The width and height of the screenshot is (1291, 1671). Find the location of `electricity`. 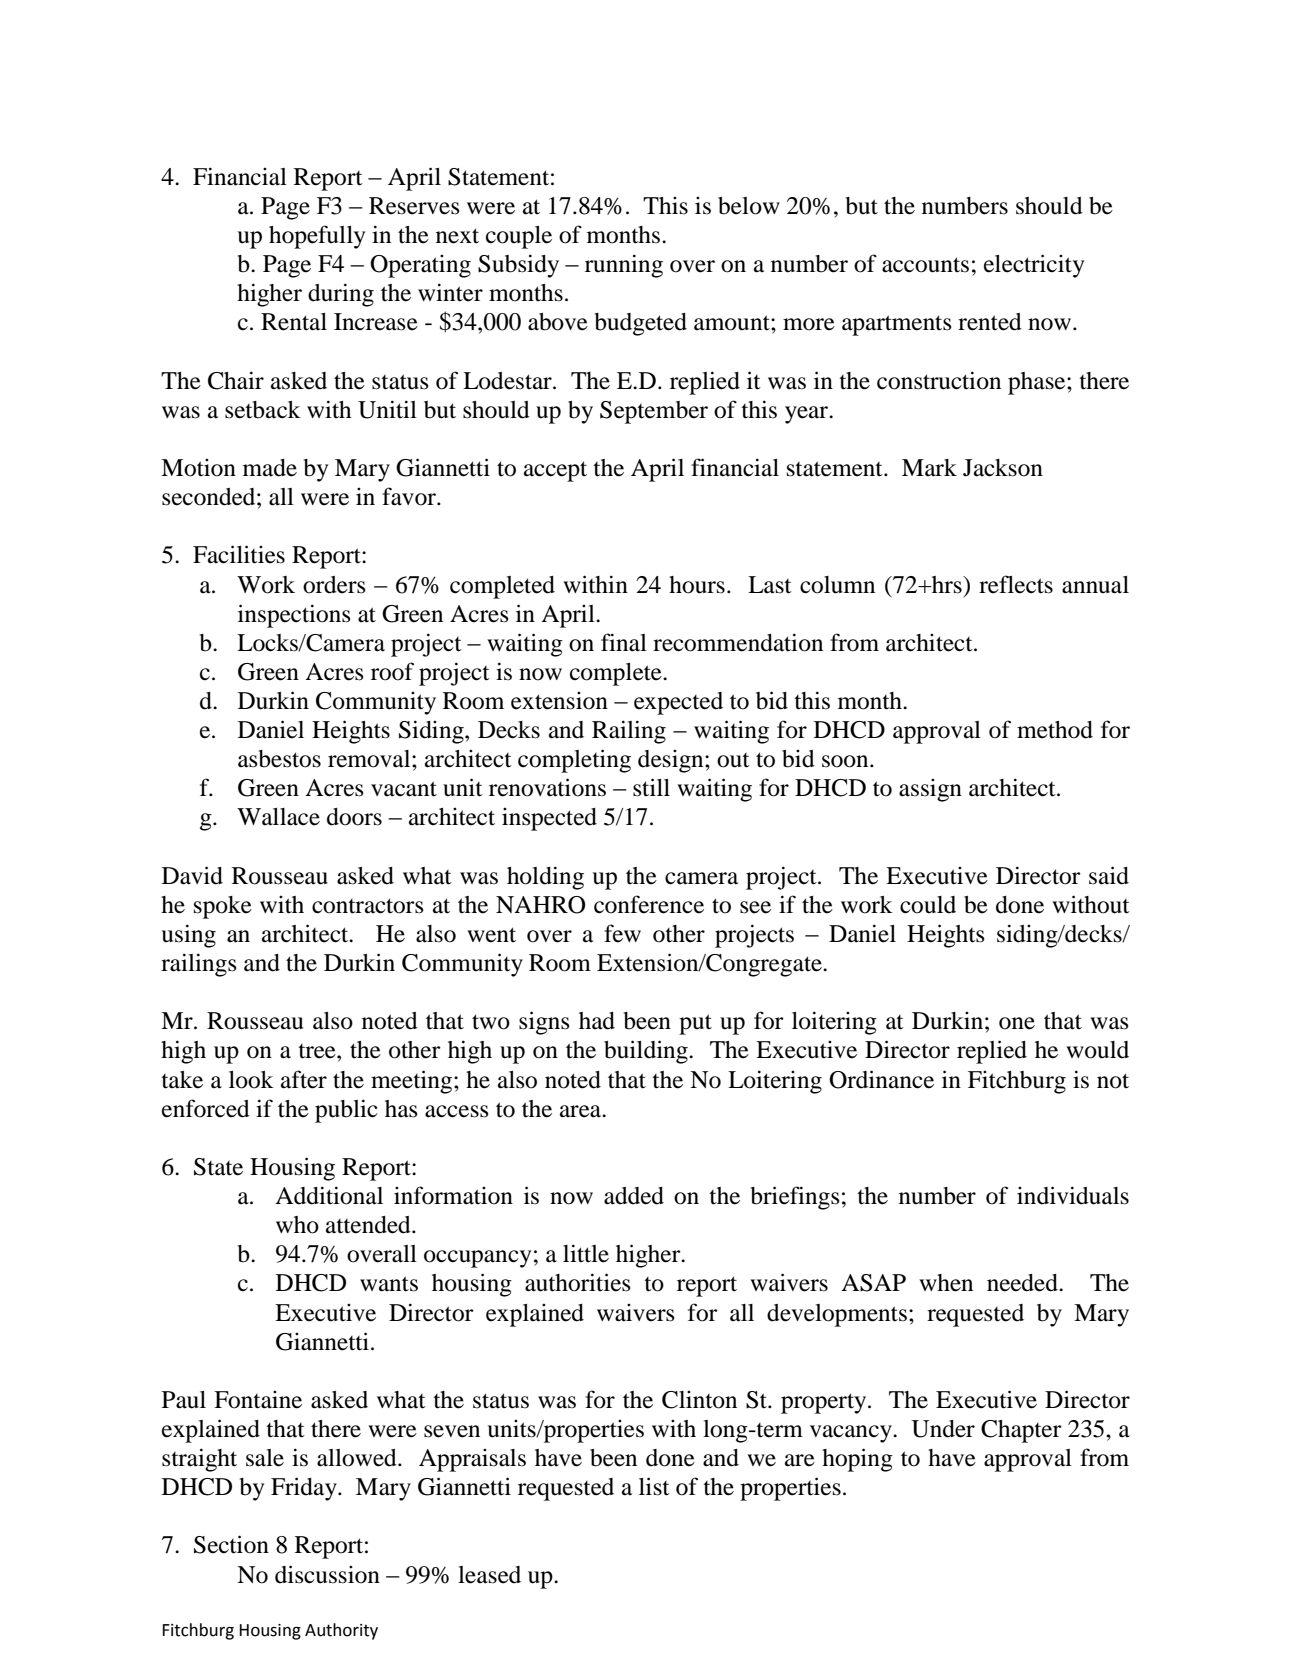

electricity is located at coordinates (1034, 266).
